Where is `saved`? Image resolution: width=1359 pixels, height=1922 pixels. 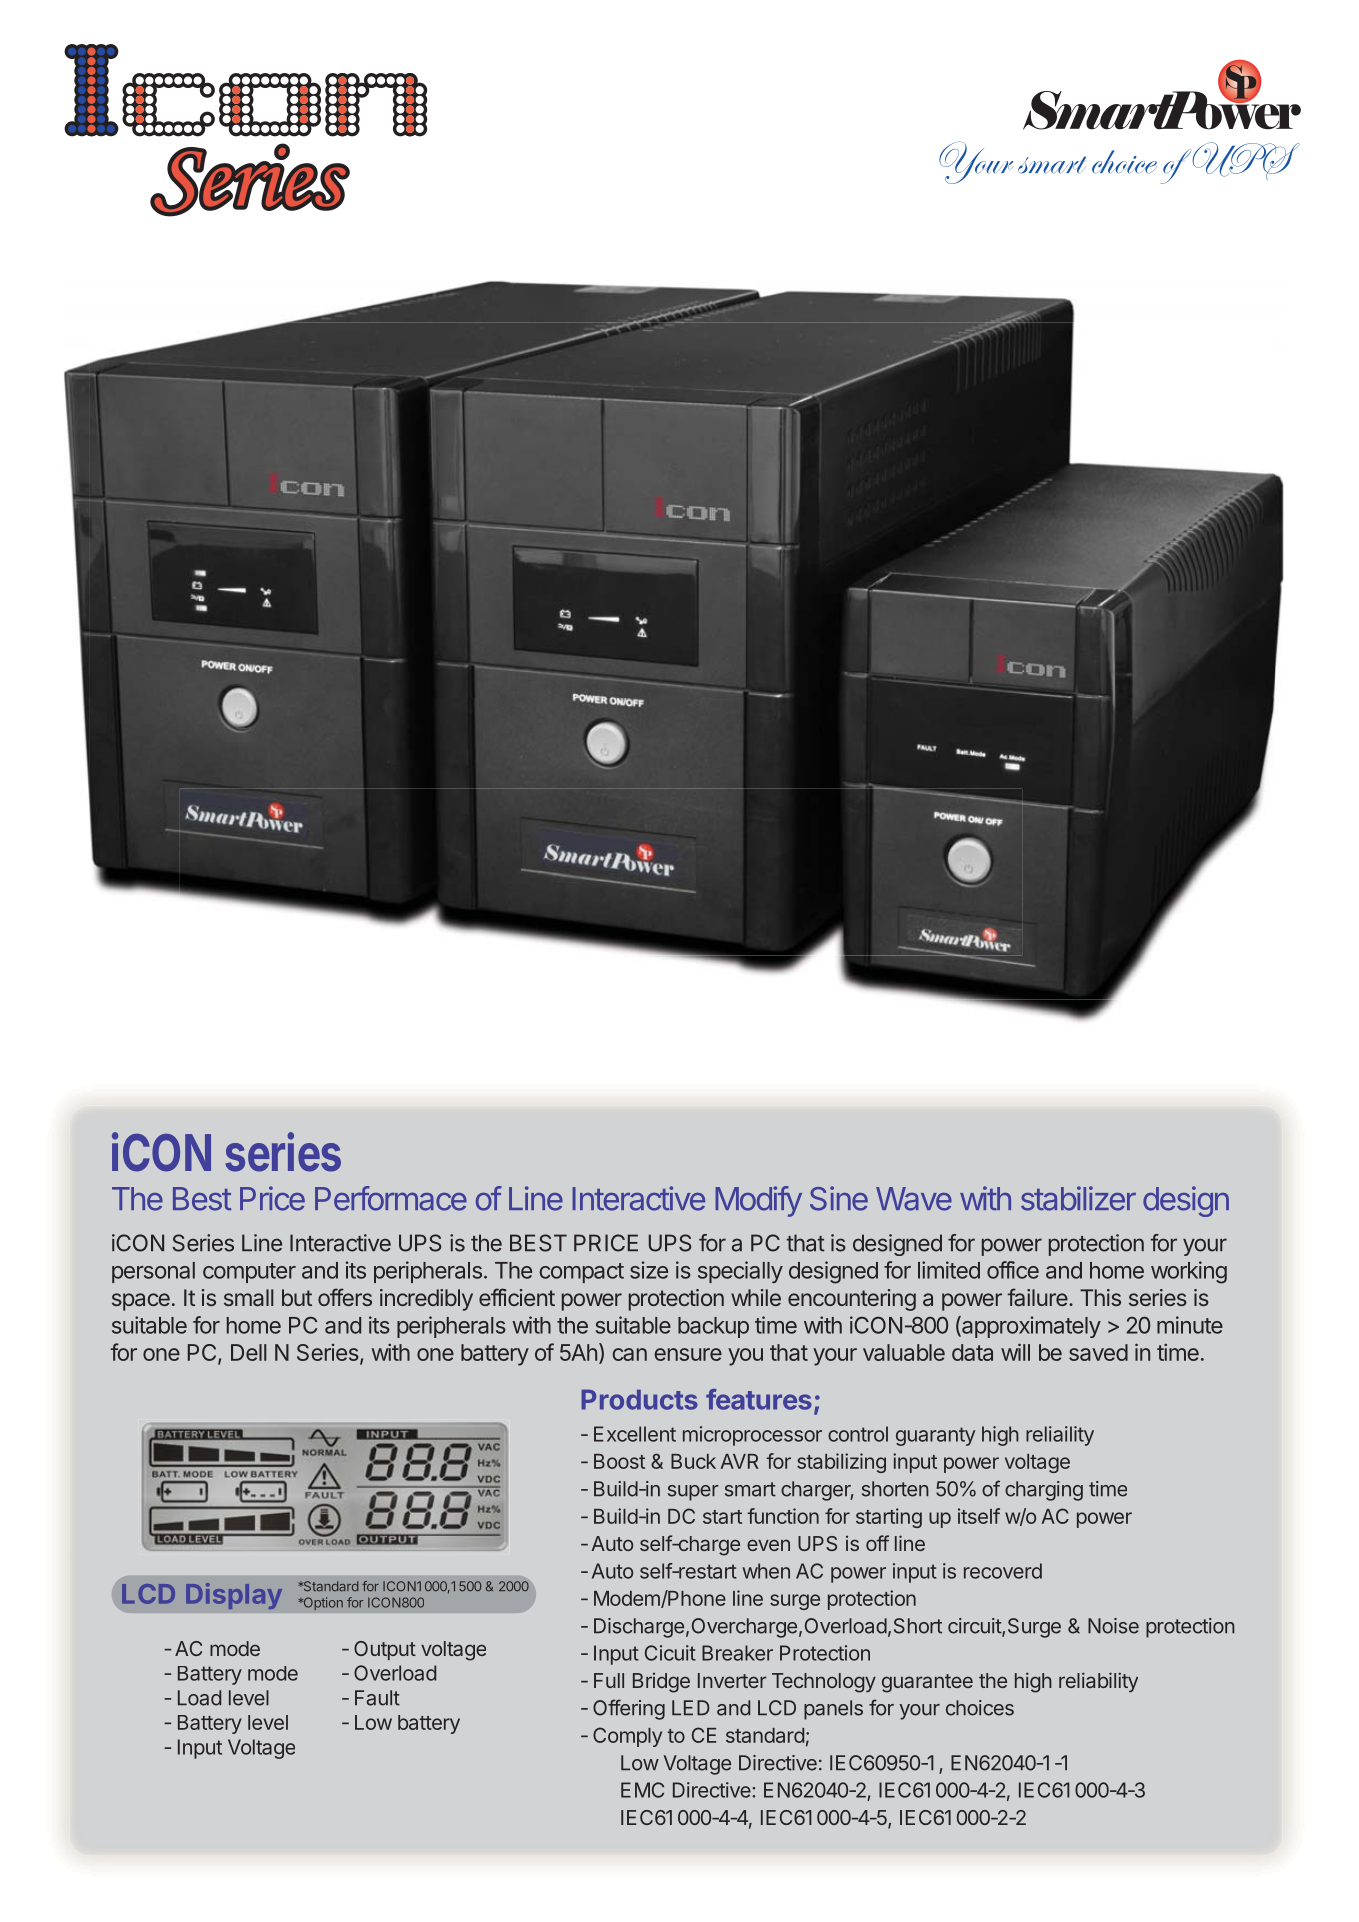
saved is located at coordinates (1098, 1352).
